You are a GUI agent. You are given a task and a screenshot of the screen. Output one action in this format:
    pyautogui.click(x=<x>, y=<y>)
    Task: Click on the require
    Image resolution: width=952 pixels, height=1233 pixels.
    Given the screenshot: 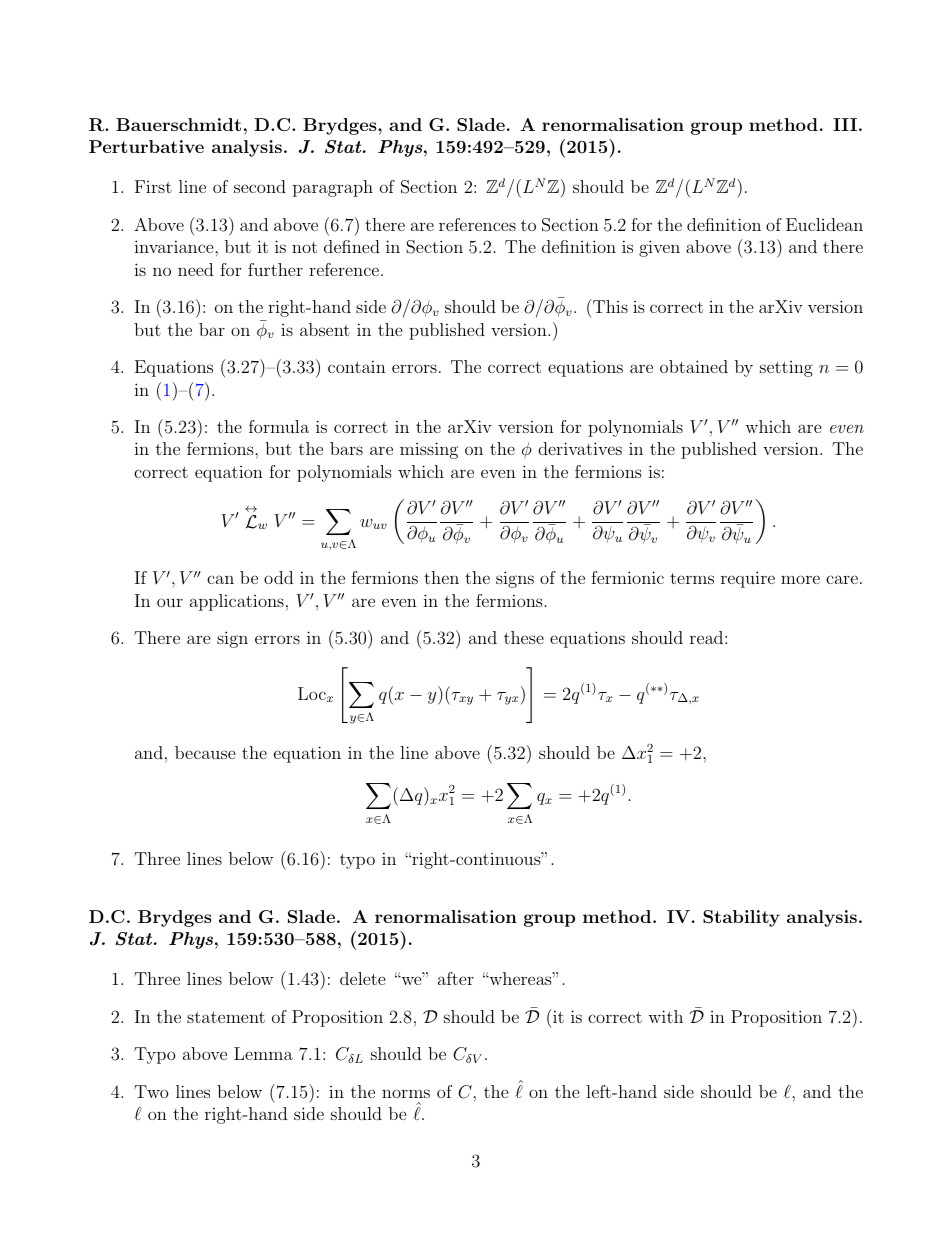 What is the action you would take?
    pyautogui.click(x=748, y=579)
